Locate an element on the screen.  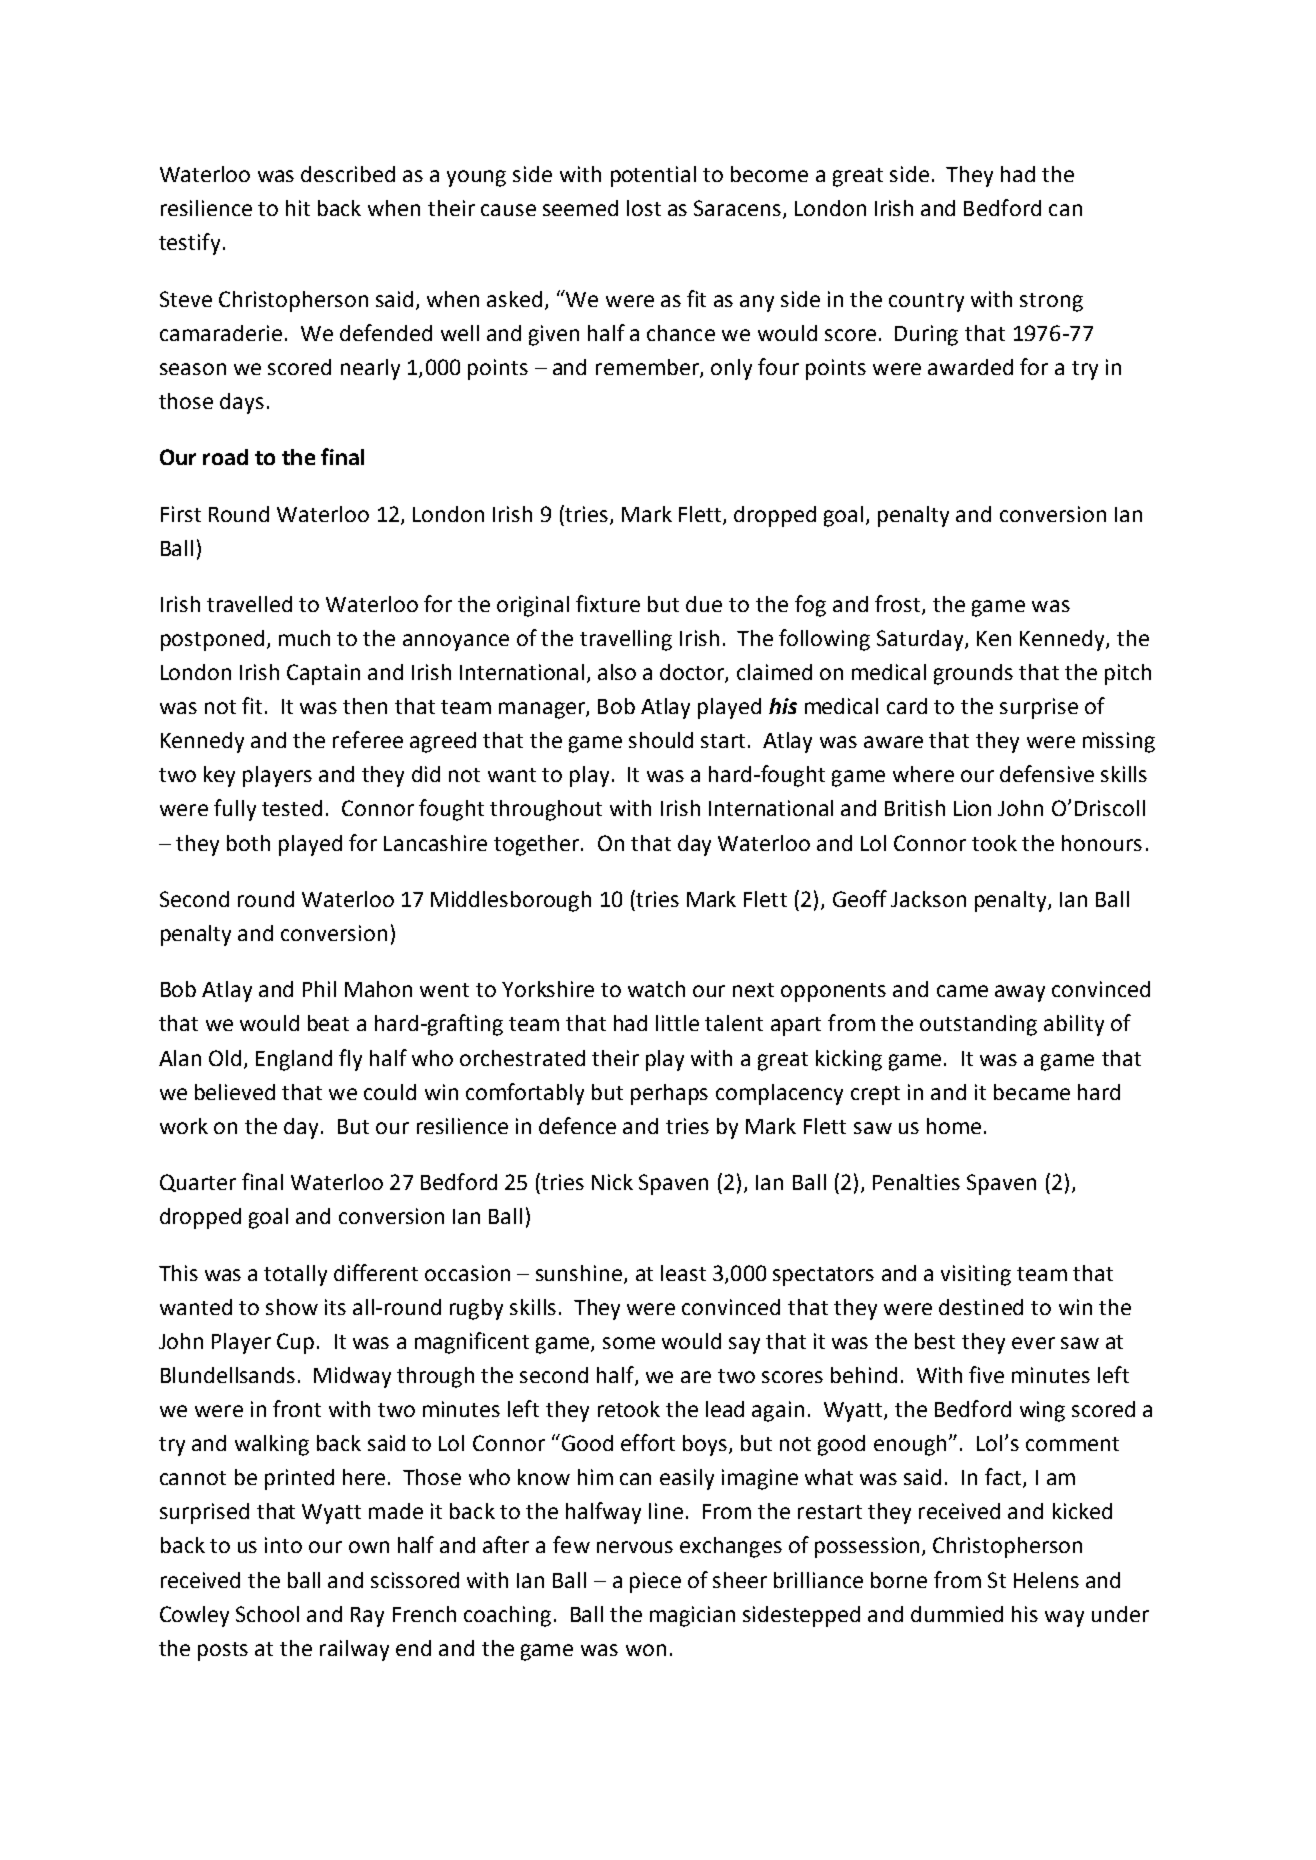
Jackson is located at coordinates (928, 899).
